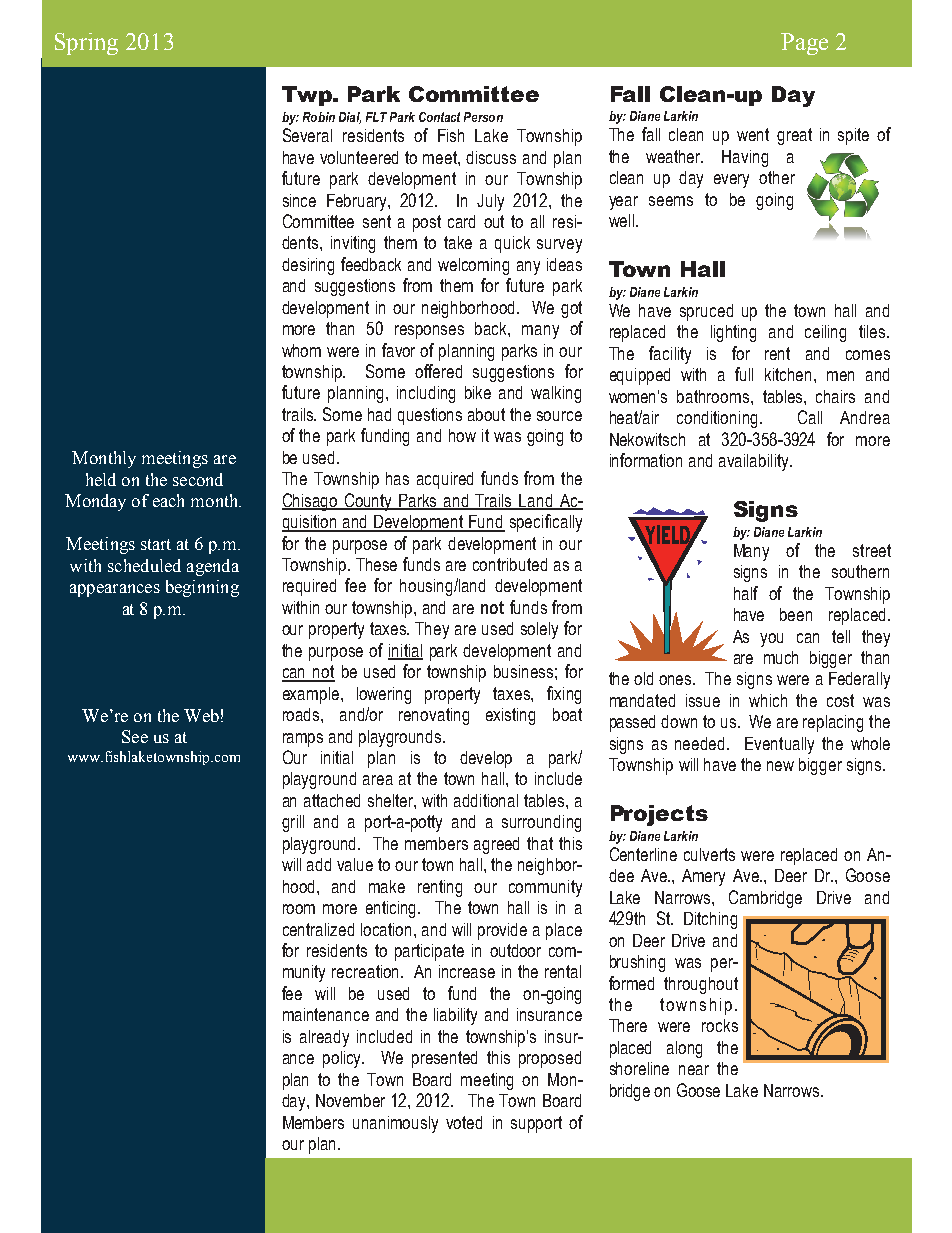 Image resolution: width=952 pixels, height=1233 pixels. I want to click on Spring, so click(86, 44).
